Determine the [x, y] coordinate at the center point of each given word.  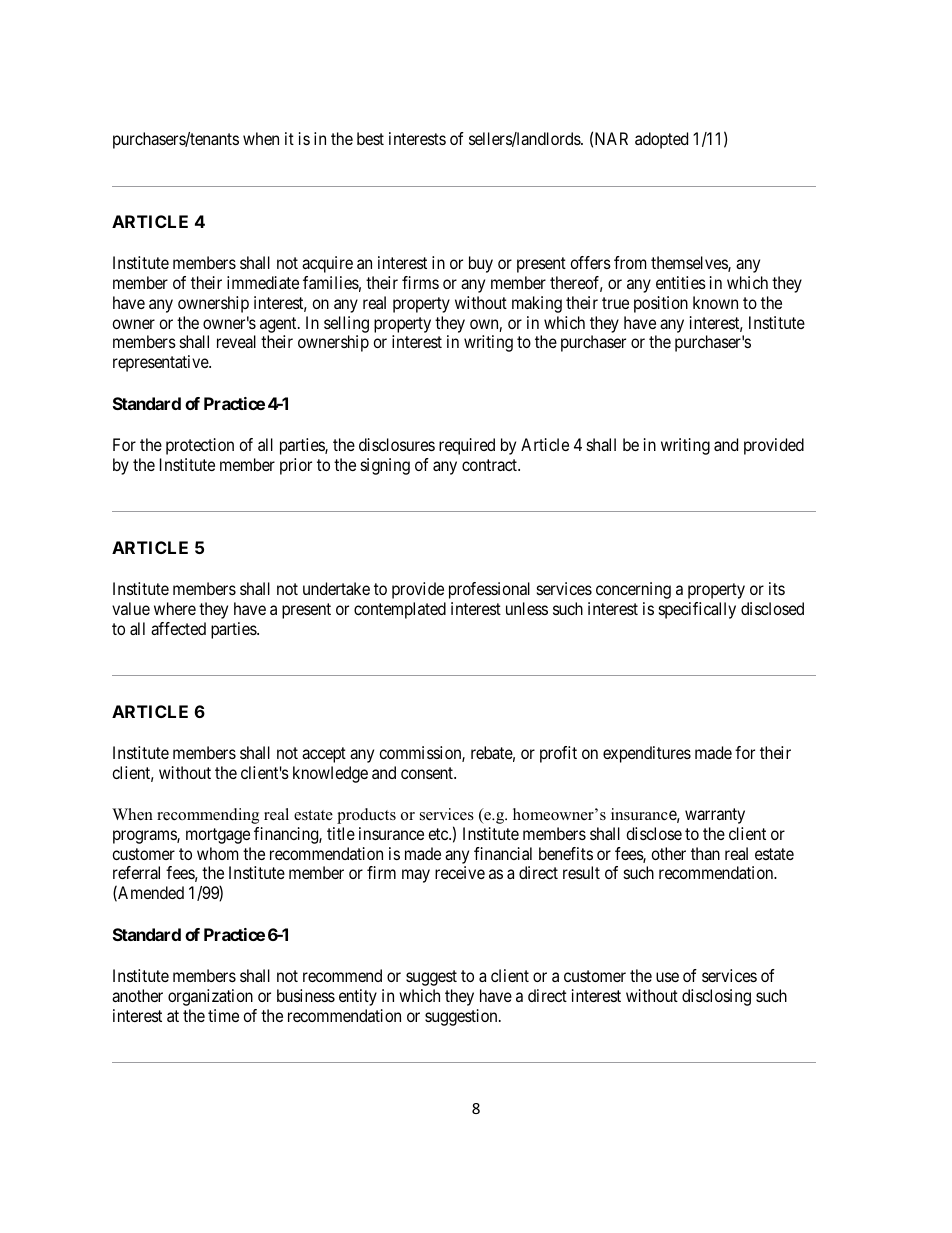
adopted [661, 140]
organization [210, 997]
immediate [263, 282]
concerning [633, 590]
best [370, 138]
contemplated [400, 610]
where [175, 608]
